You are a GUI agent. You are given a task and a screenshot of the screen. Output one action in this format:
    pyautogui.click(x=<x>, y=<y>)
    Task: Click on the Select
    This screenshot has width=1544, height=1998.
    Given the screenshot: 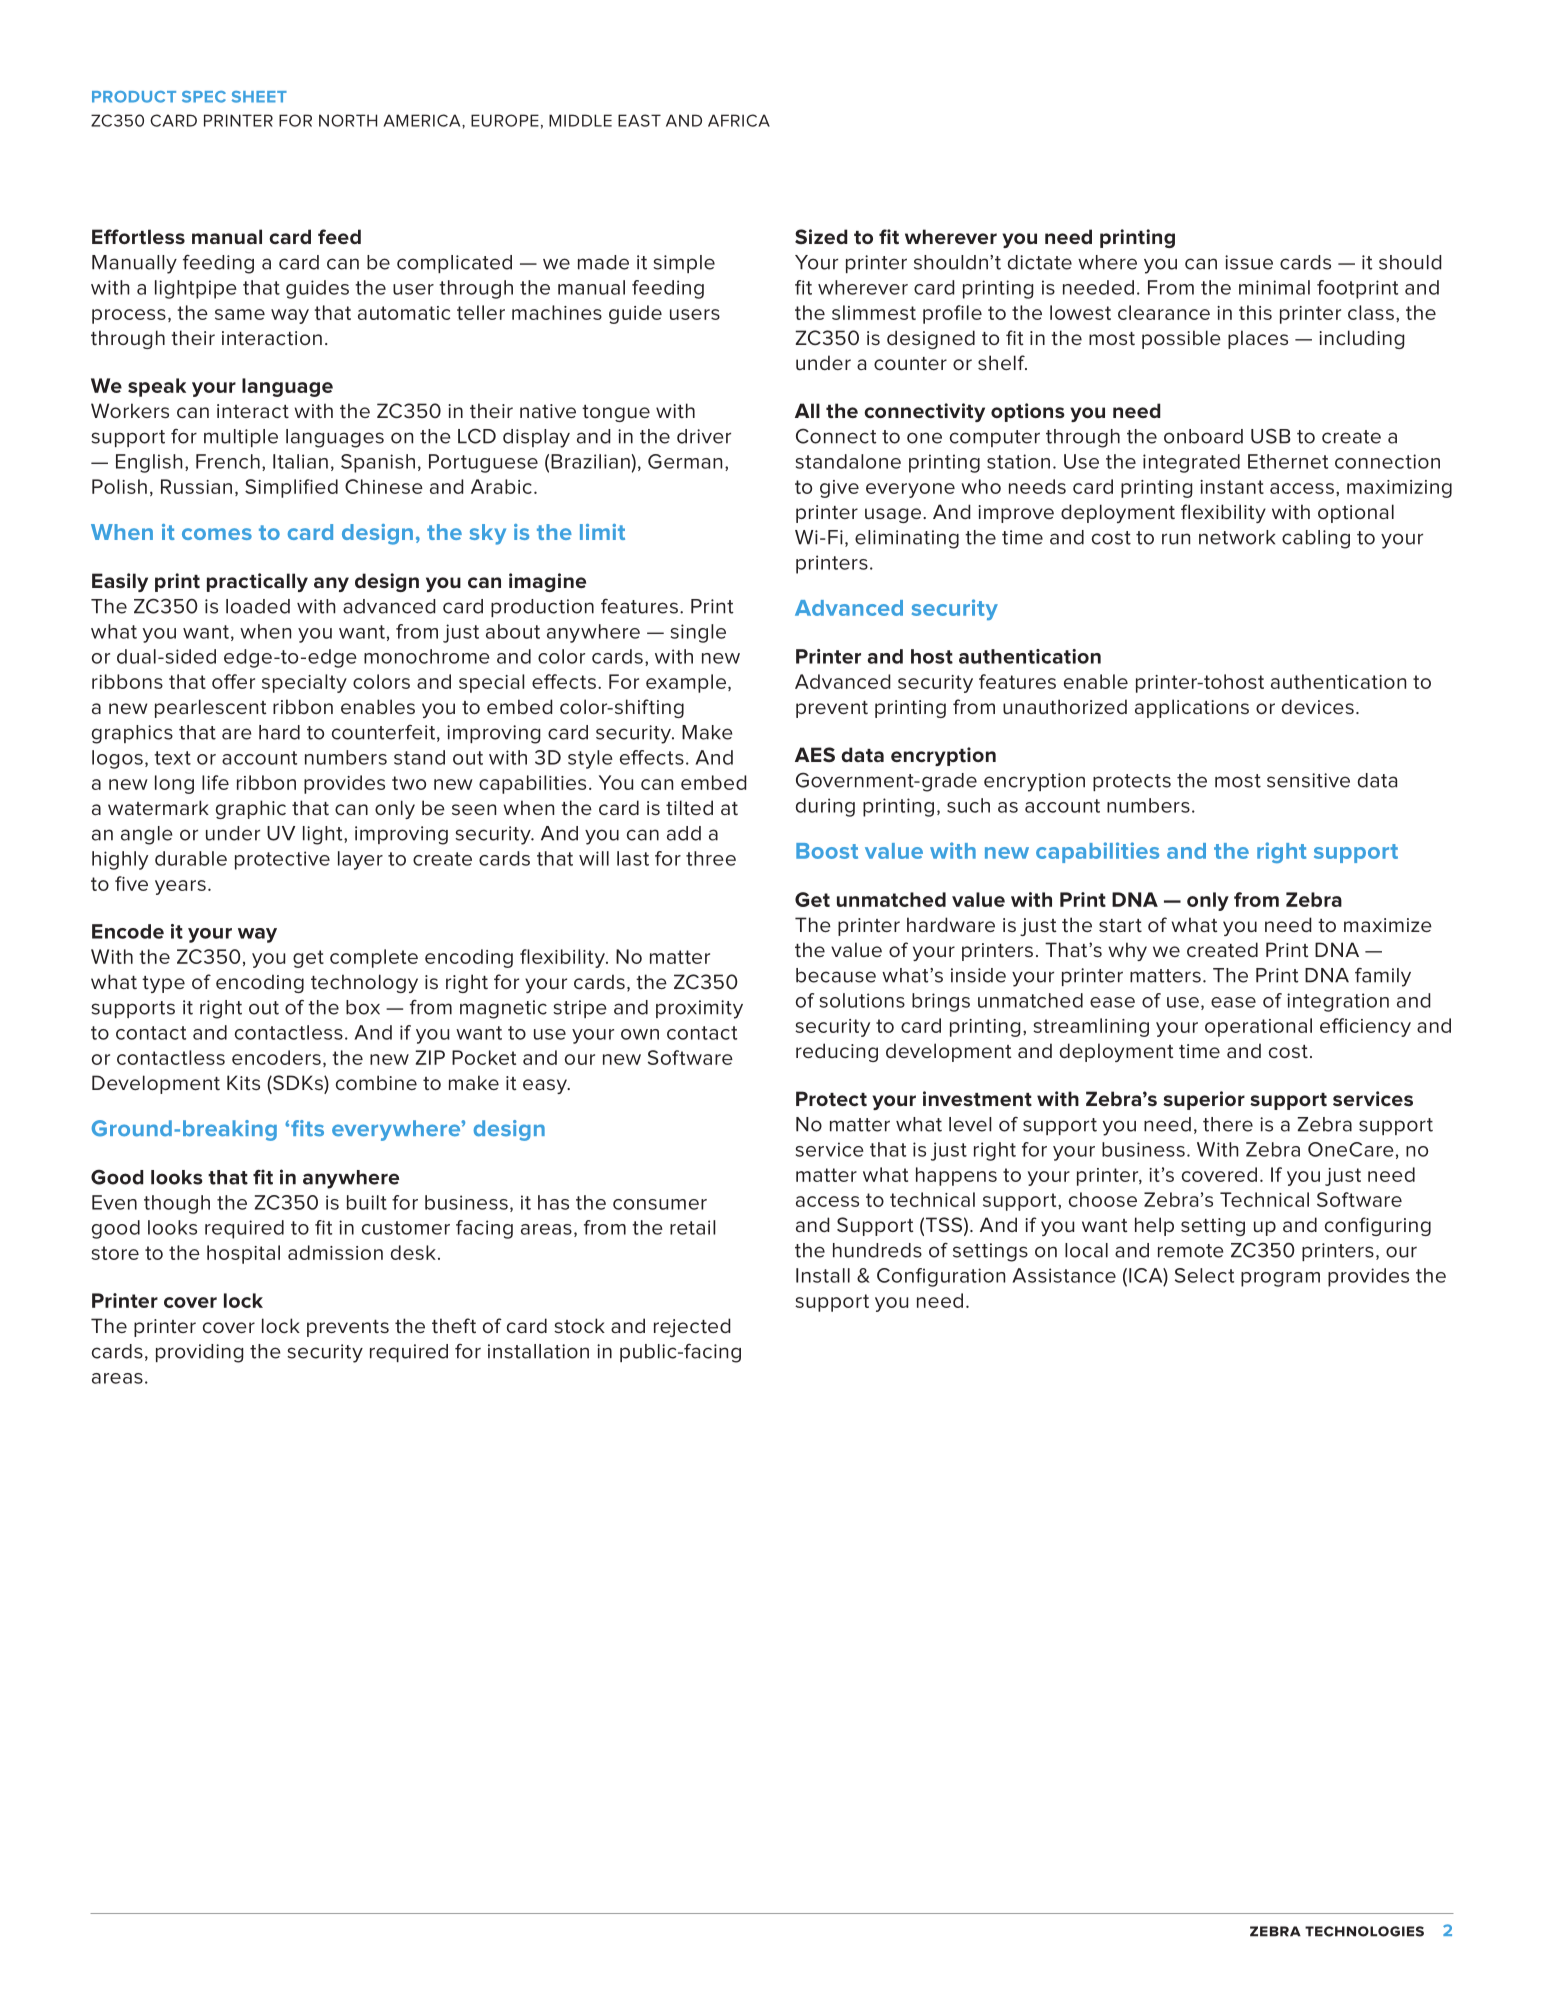 What is the action you would take?
    pyautogui.click(x=1204, y=1275)
